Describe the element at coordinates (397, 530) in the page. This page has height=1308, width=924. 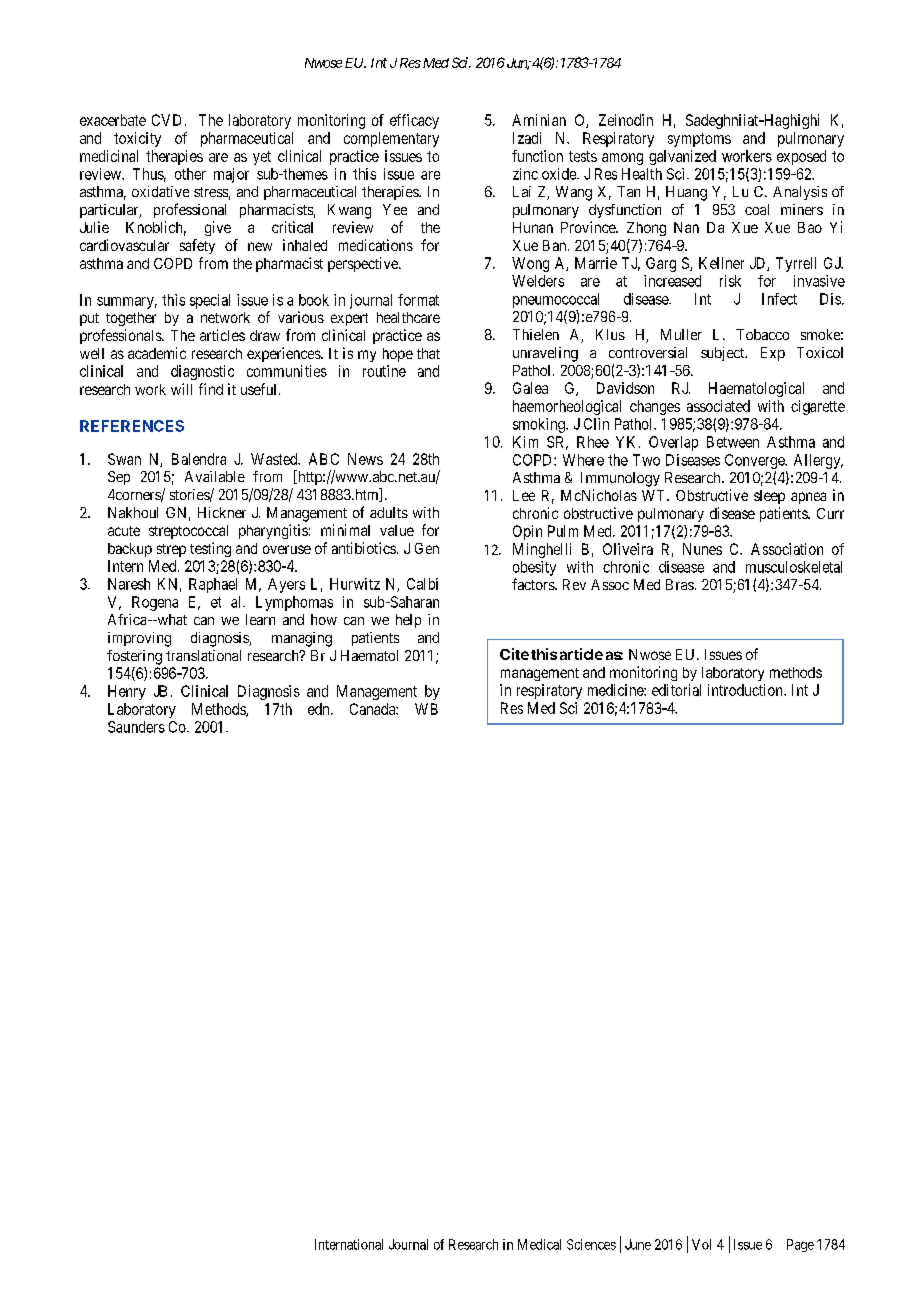
I see `value` at that location.
